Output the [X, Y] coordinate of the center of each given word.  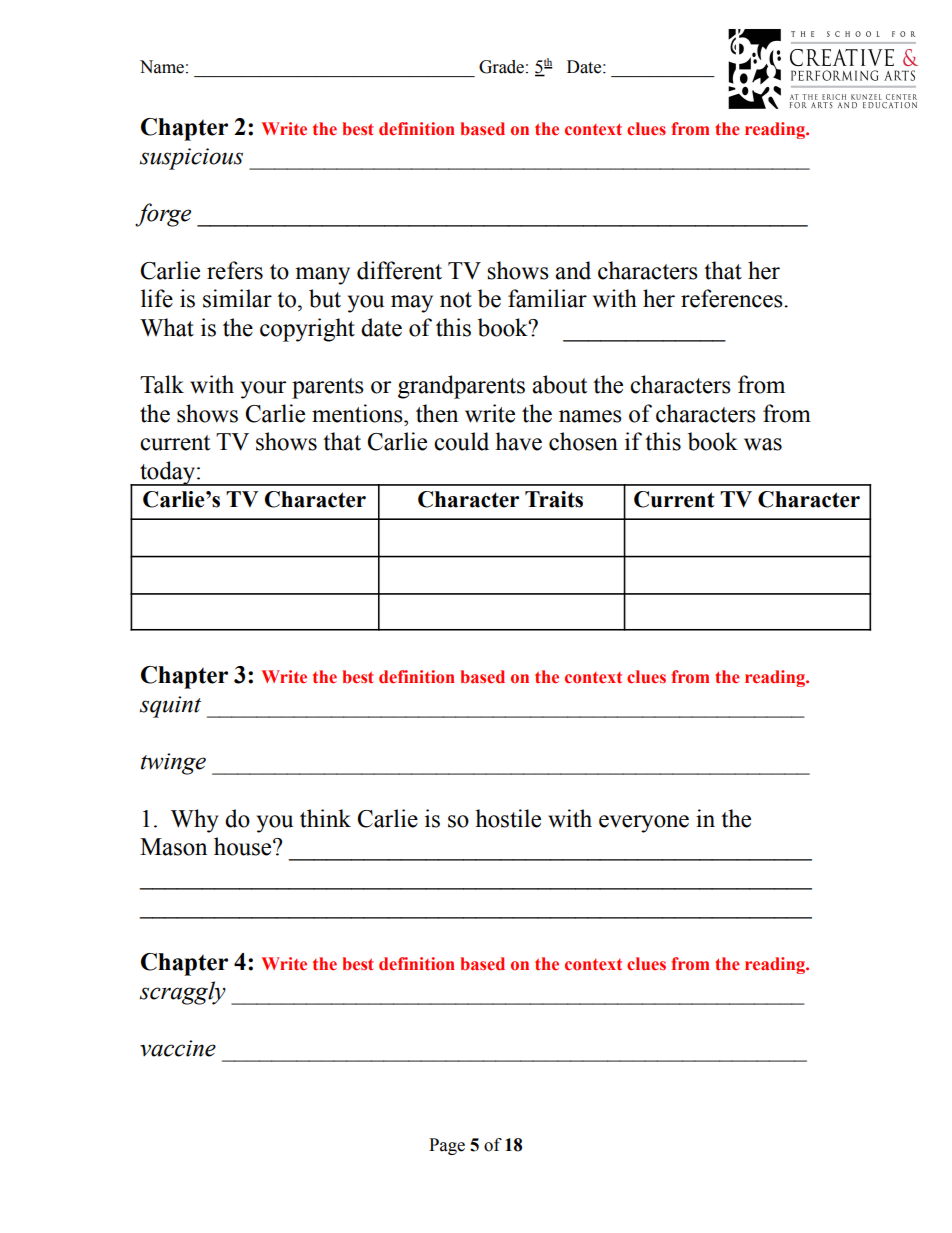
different [399, 270]
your [263, 390]
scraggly [183, 993]
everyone [644, 824]
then [437, 413]
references [733, 298]
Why [195, 821]
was [763, 444]
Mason [173, 847]
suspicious [191, 159]
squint [170, 707]
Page [447, 1146]
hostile [508, 818]
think [325, 818]
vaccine [178, 1048]
